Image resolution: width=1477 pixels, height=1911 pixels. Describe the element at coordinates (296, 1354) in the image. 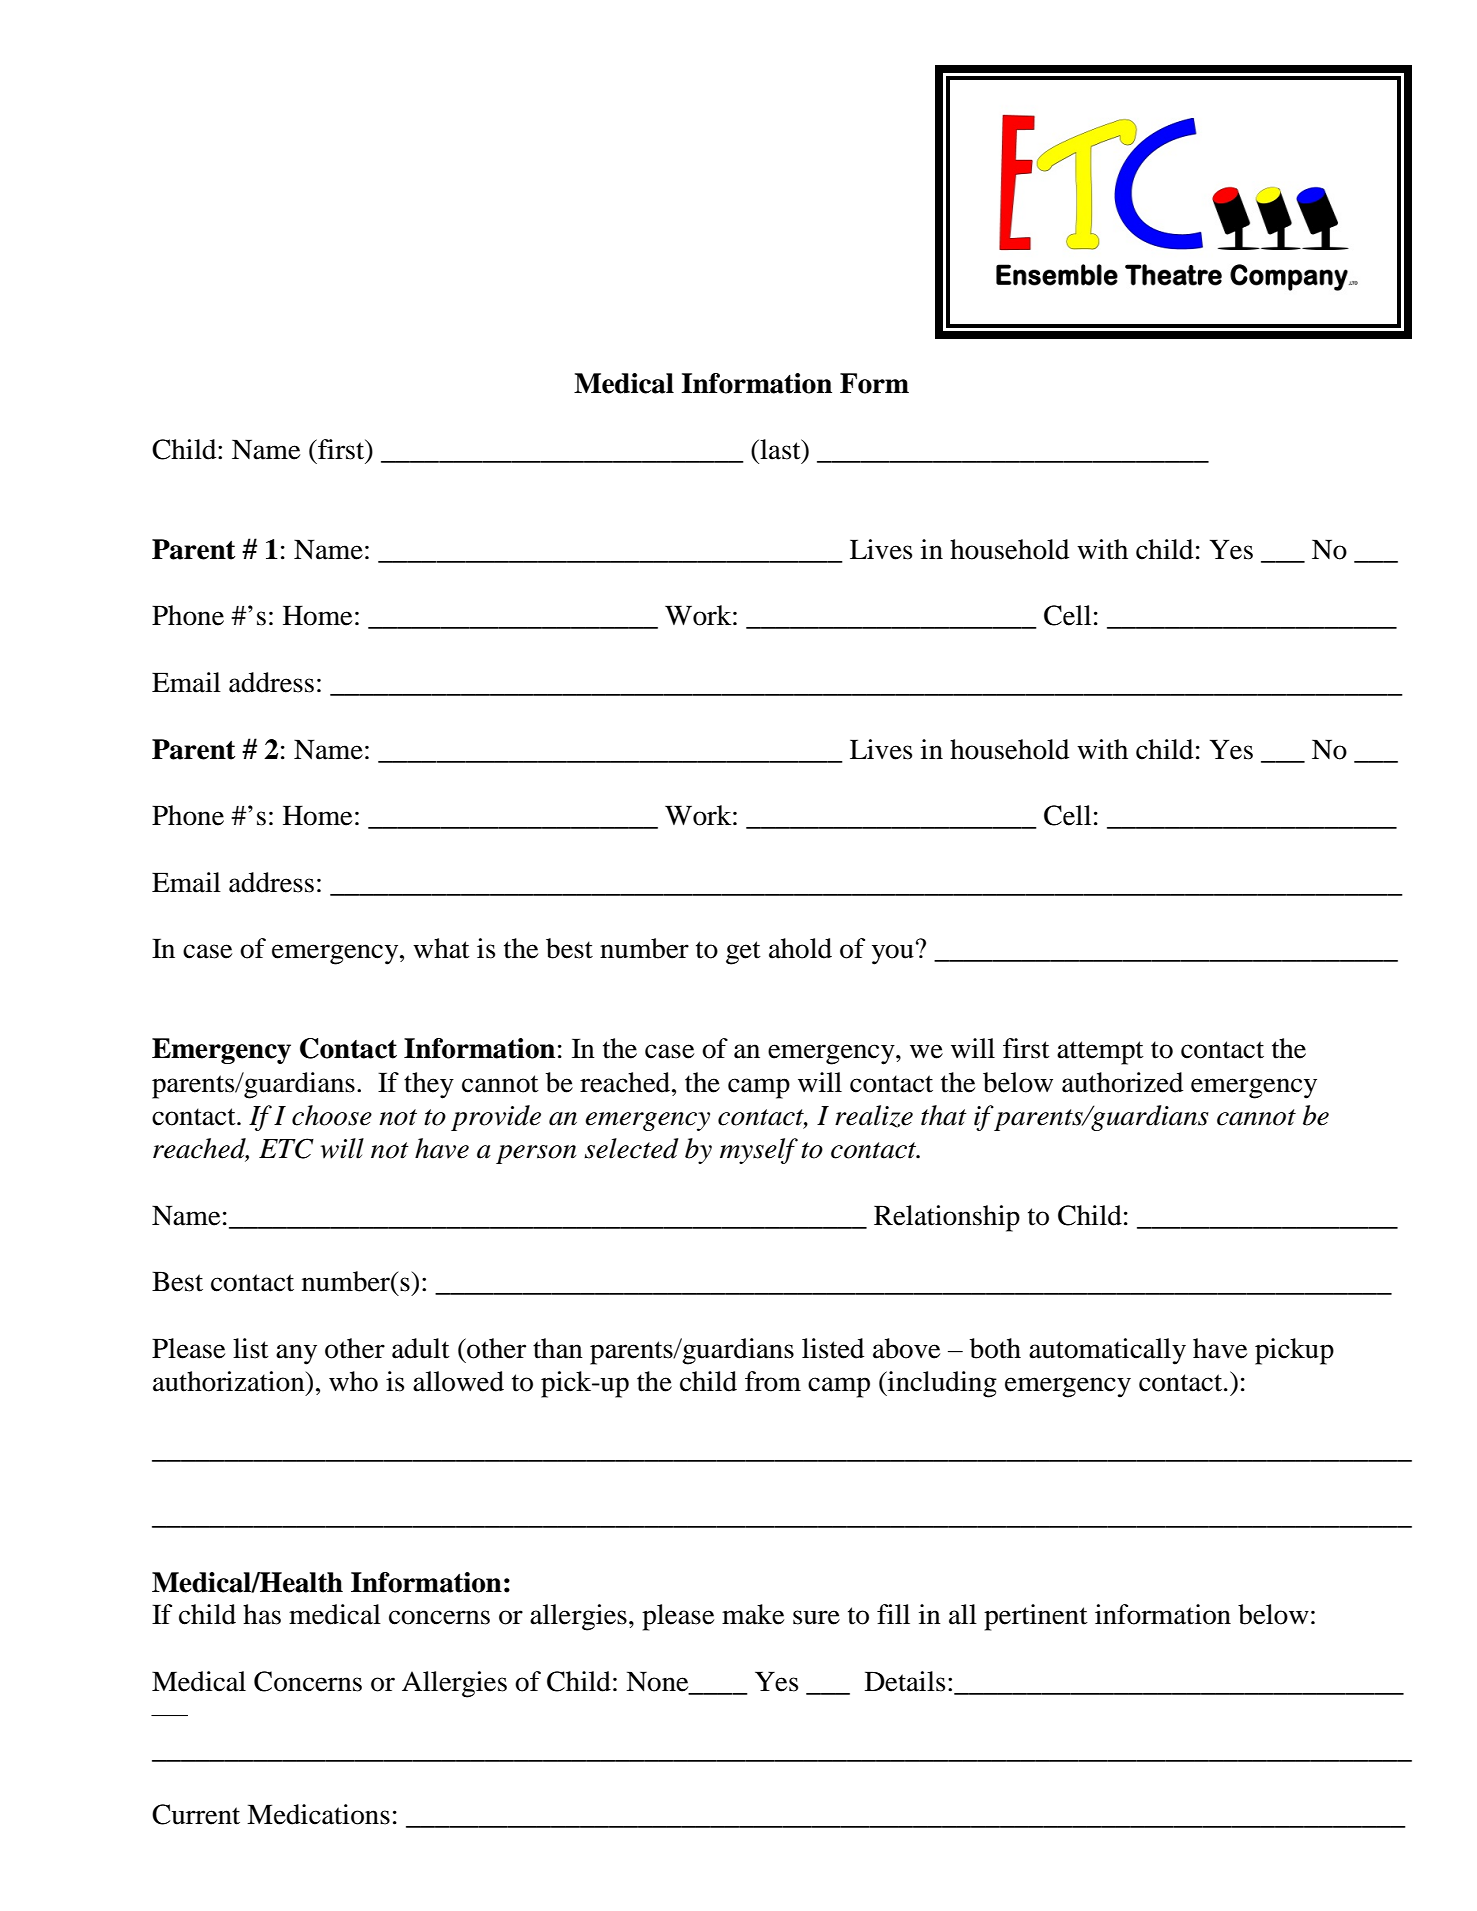

I see `any` at that location.
